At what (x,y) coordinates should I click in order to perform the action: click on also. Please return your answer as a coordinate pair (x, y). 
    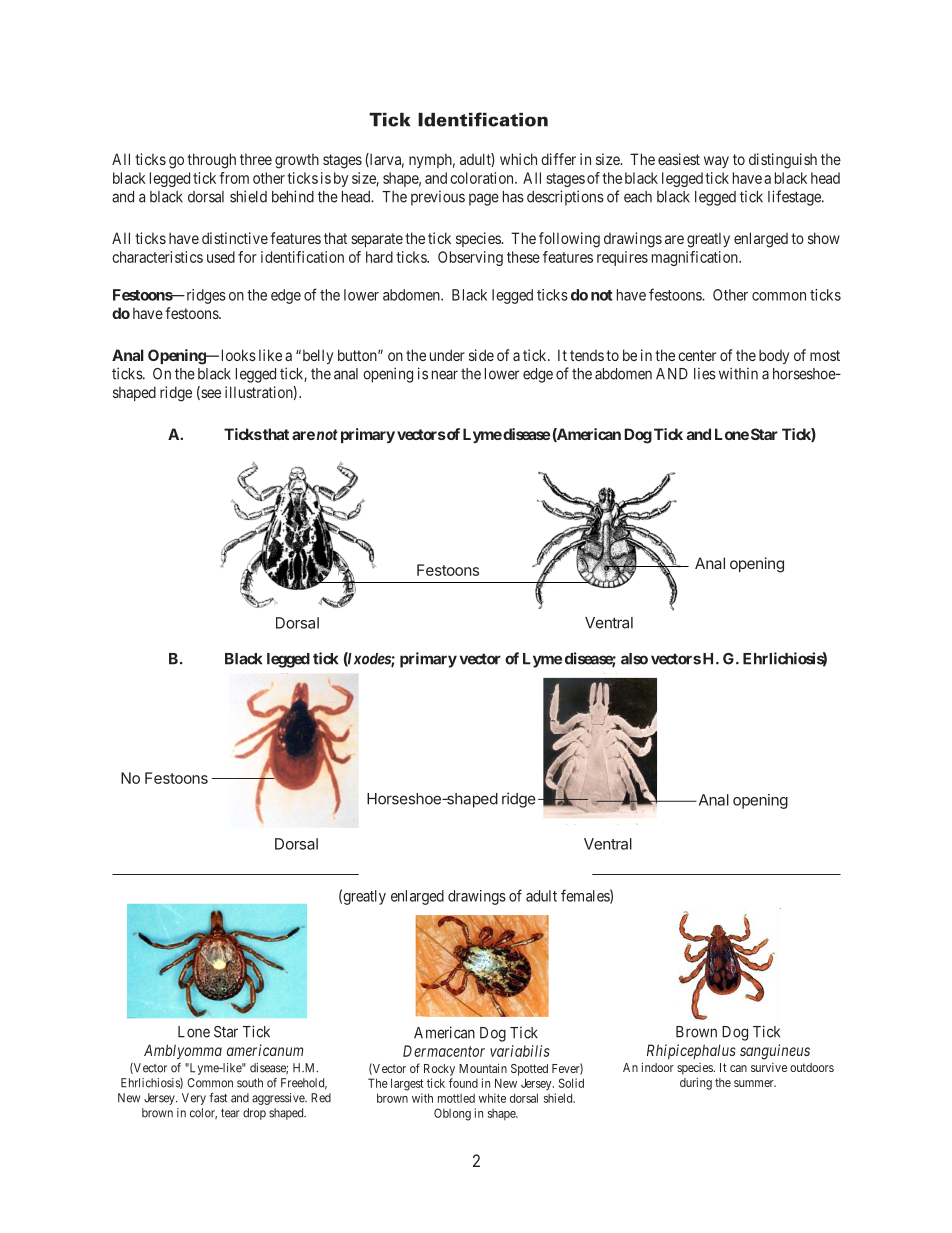
    Looking at the image, I should click on (634, 659).
